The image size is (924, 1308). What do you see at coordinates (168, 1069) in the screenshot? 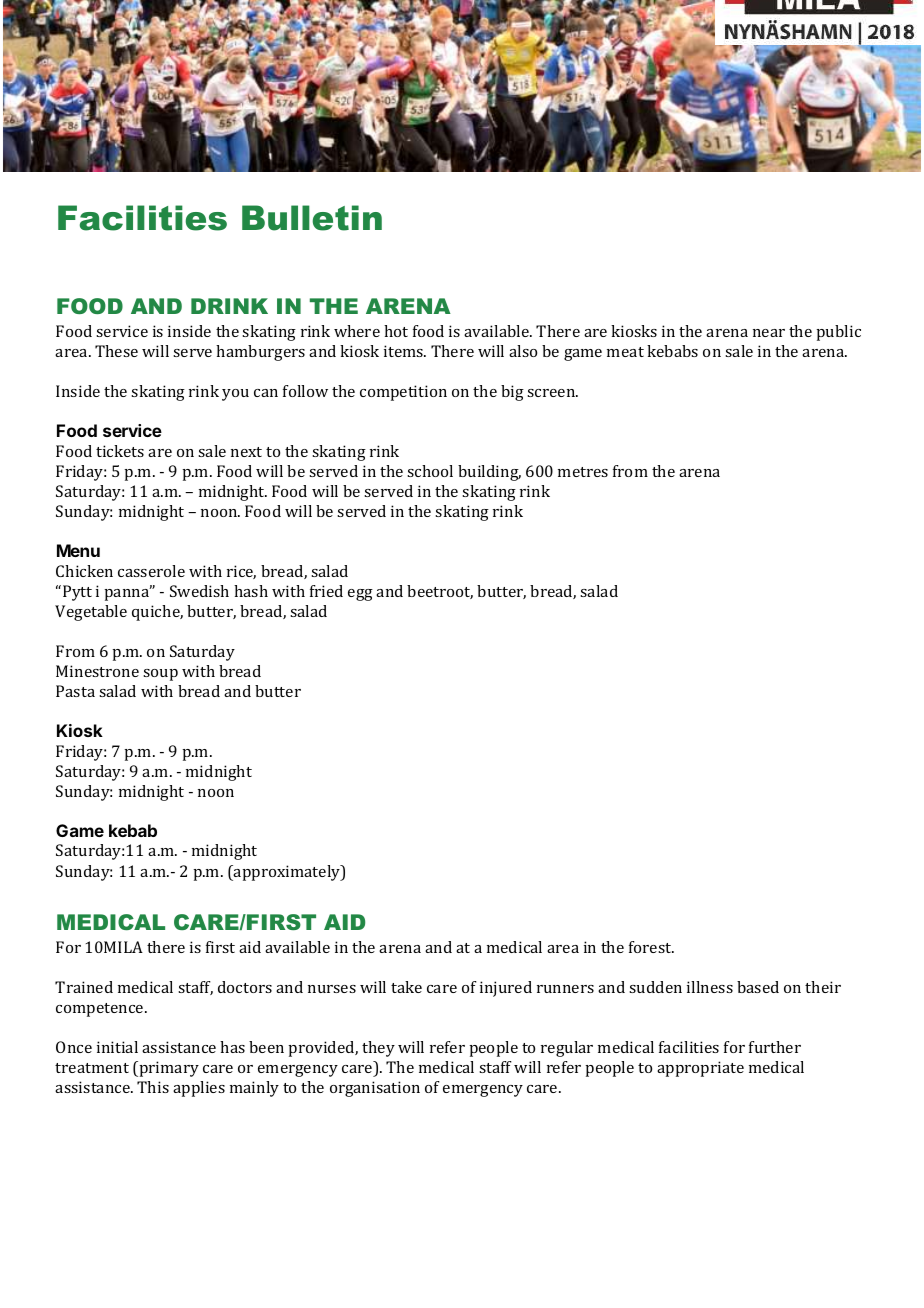
I see `primary` at bounding box center [168, 1069].
